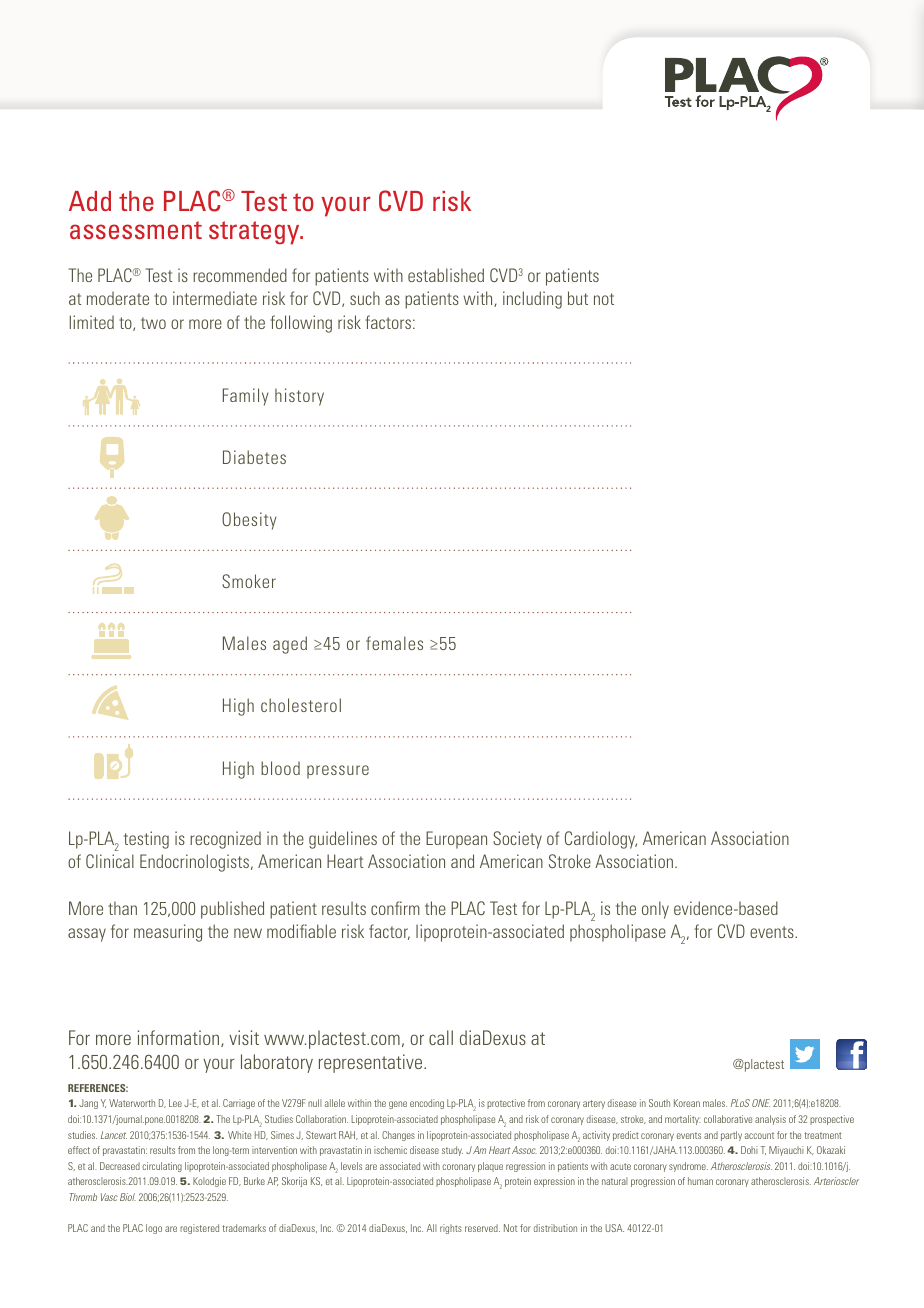 This screenshot has height=1308, width=924. I want to click on pressure, so click(338, 772).
